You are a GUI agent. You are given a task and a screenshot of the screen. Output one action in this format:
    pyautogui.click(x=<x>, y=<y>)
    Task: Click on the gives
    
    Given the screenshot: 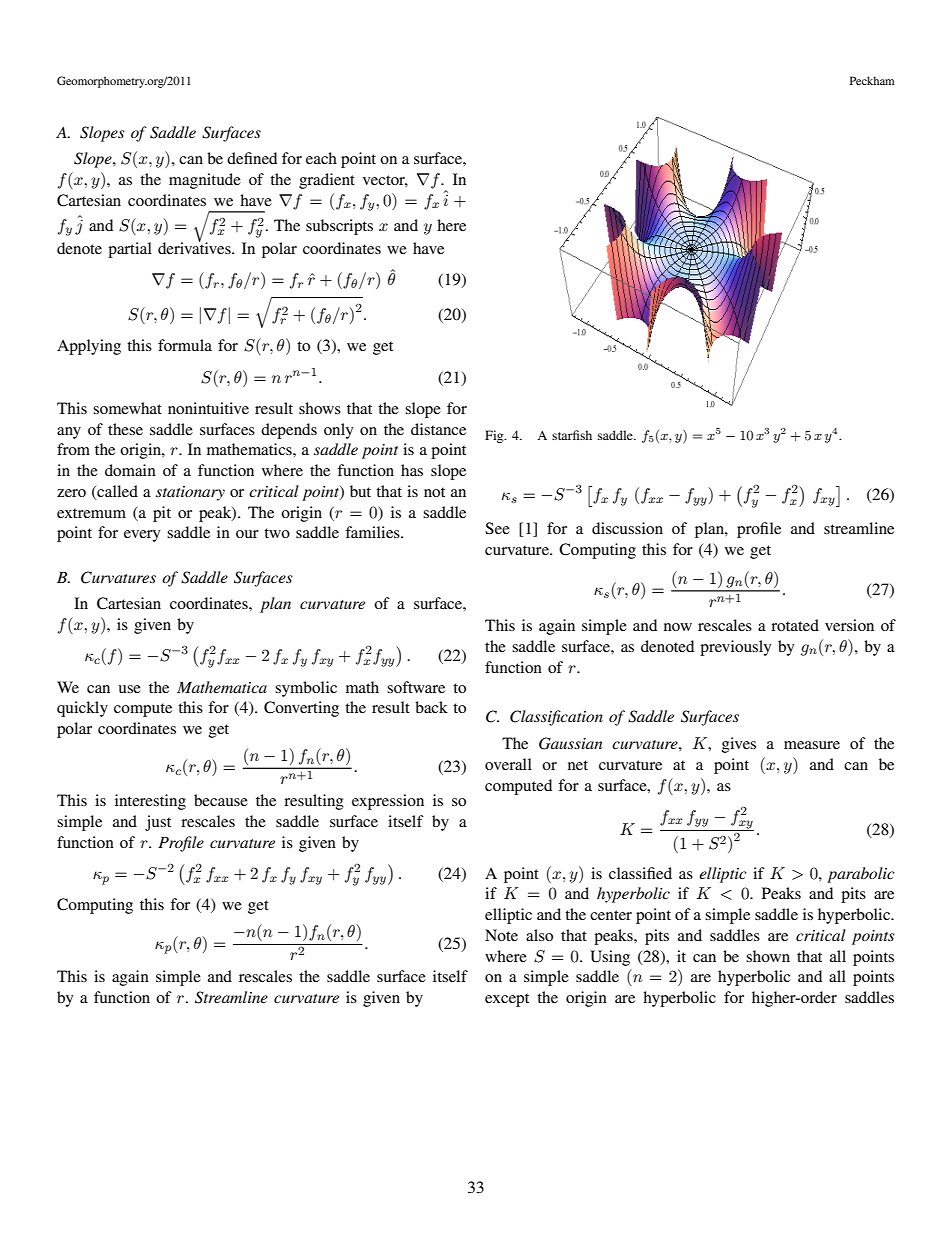 What is the action you would take?
    pyautogui.click(x=739, y=745)
